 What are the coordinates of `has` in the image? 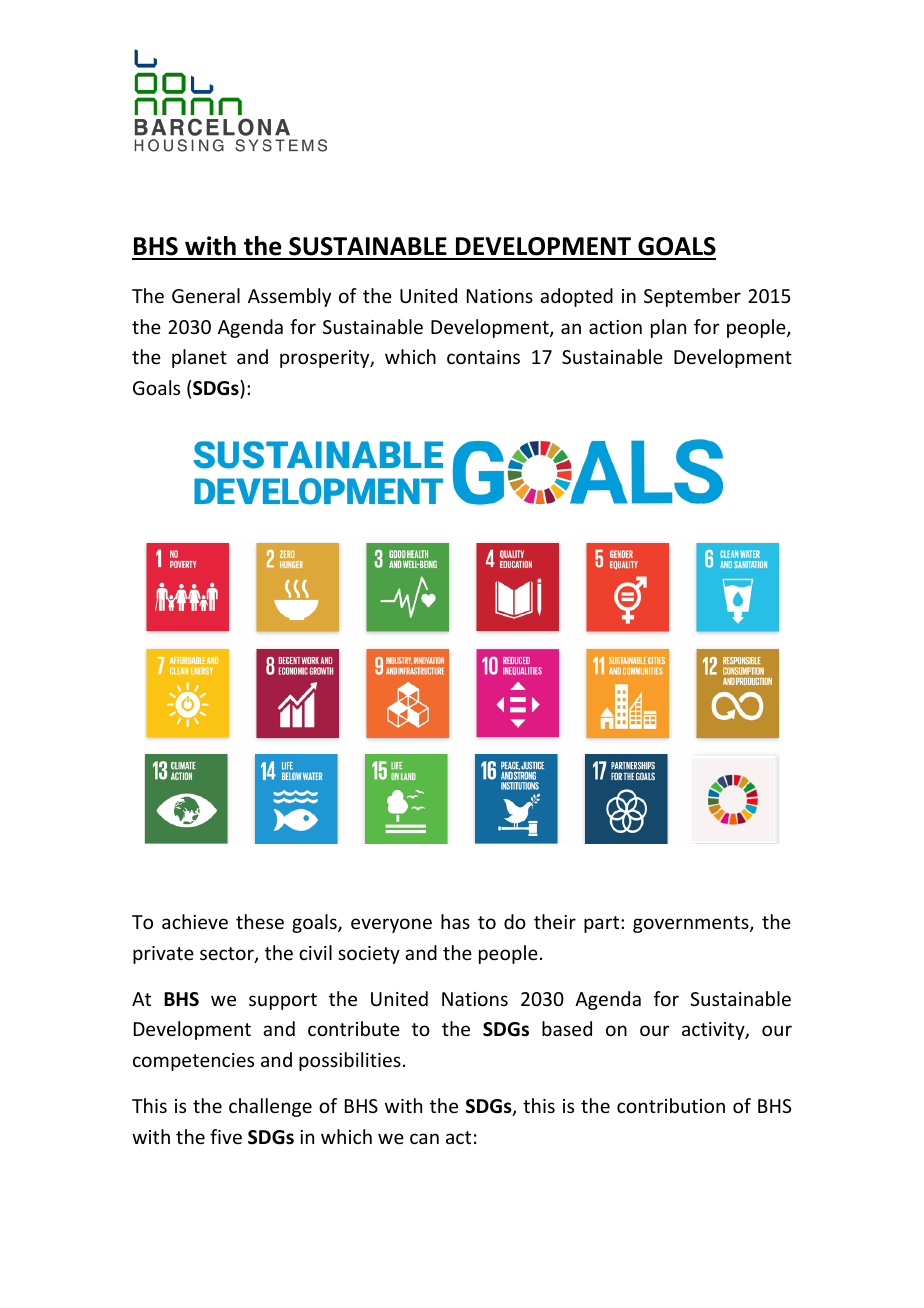 It's located at (455, 921).
